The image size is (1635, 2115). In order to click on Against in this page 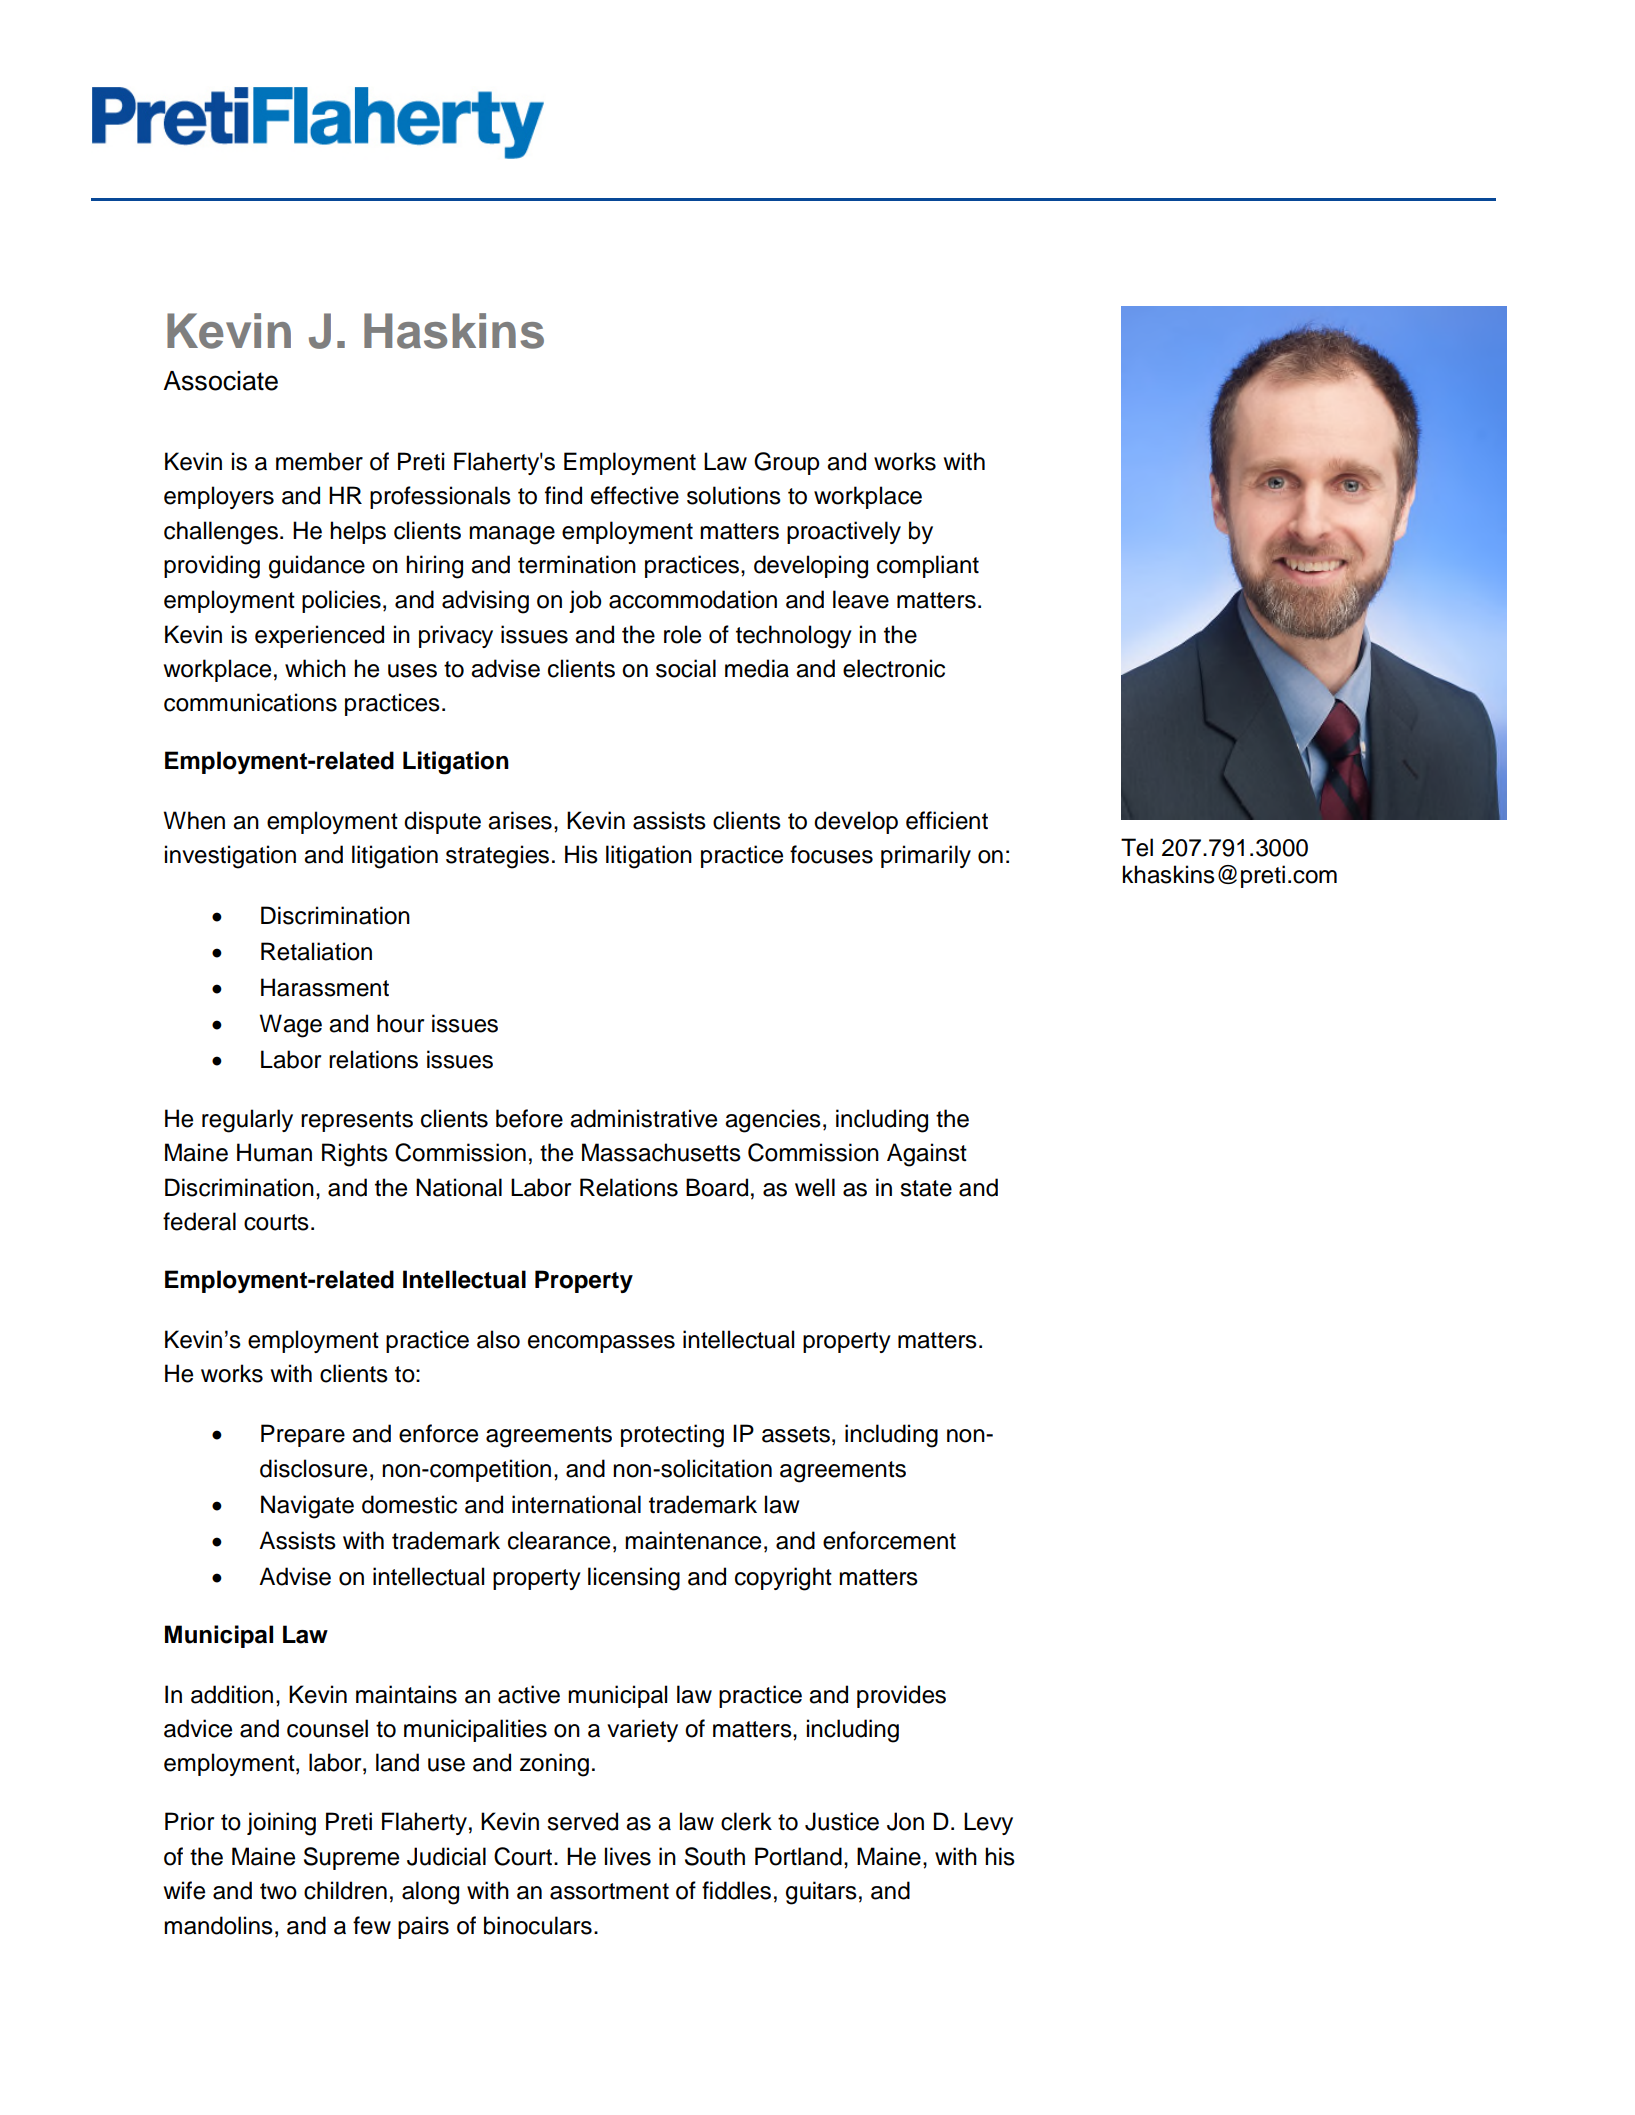, I will do `click(927, 1155)`.
